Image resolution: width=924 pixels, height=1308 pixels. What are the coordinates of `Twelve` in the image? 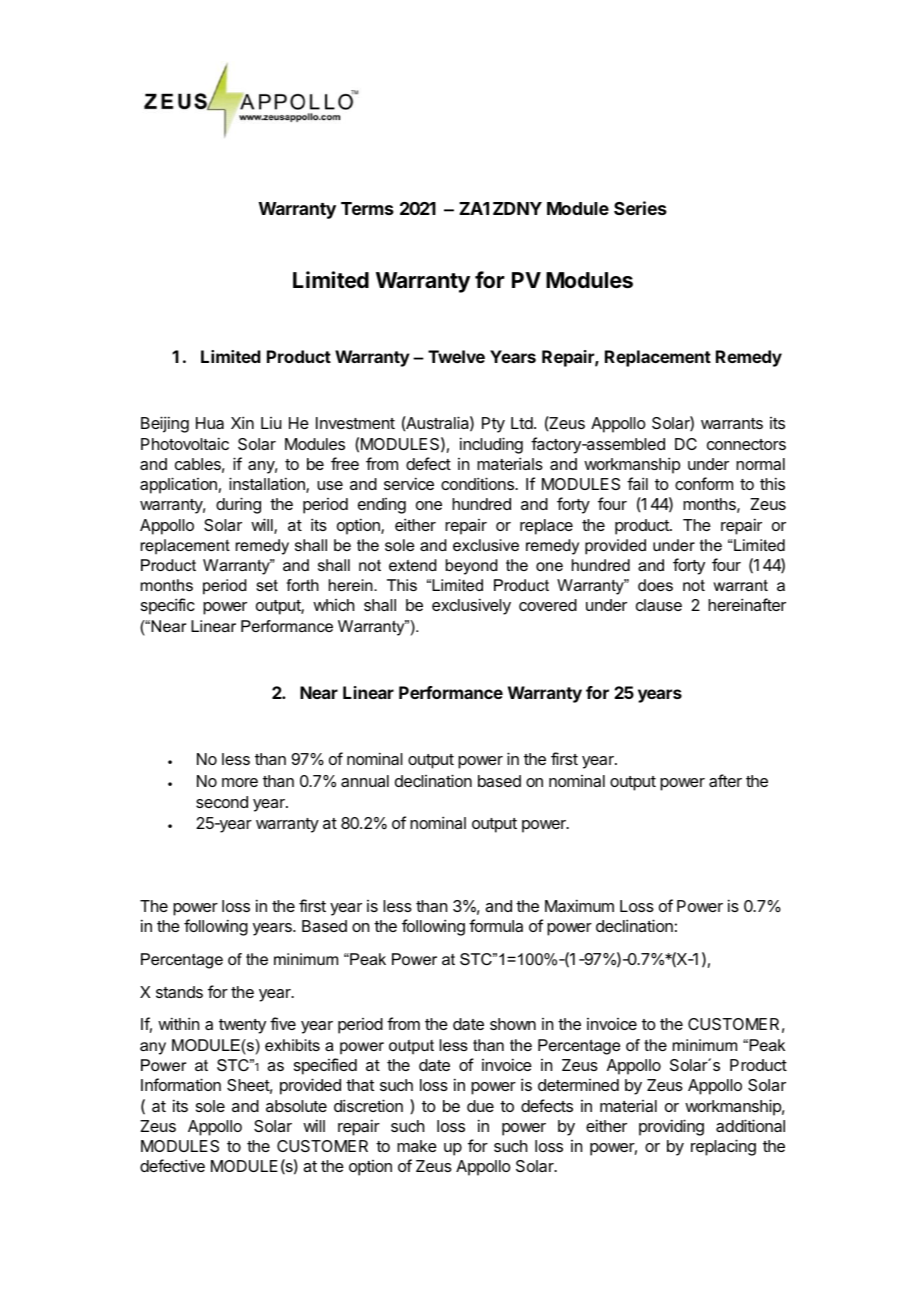 It's located at (456, 356).
